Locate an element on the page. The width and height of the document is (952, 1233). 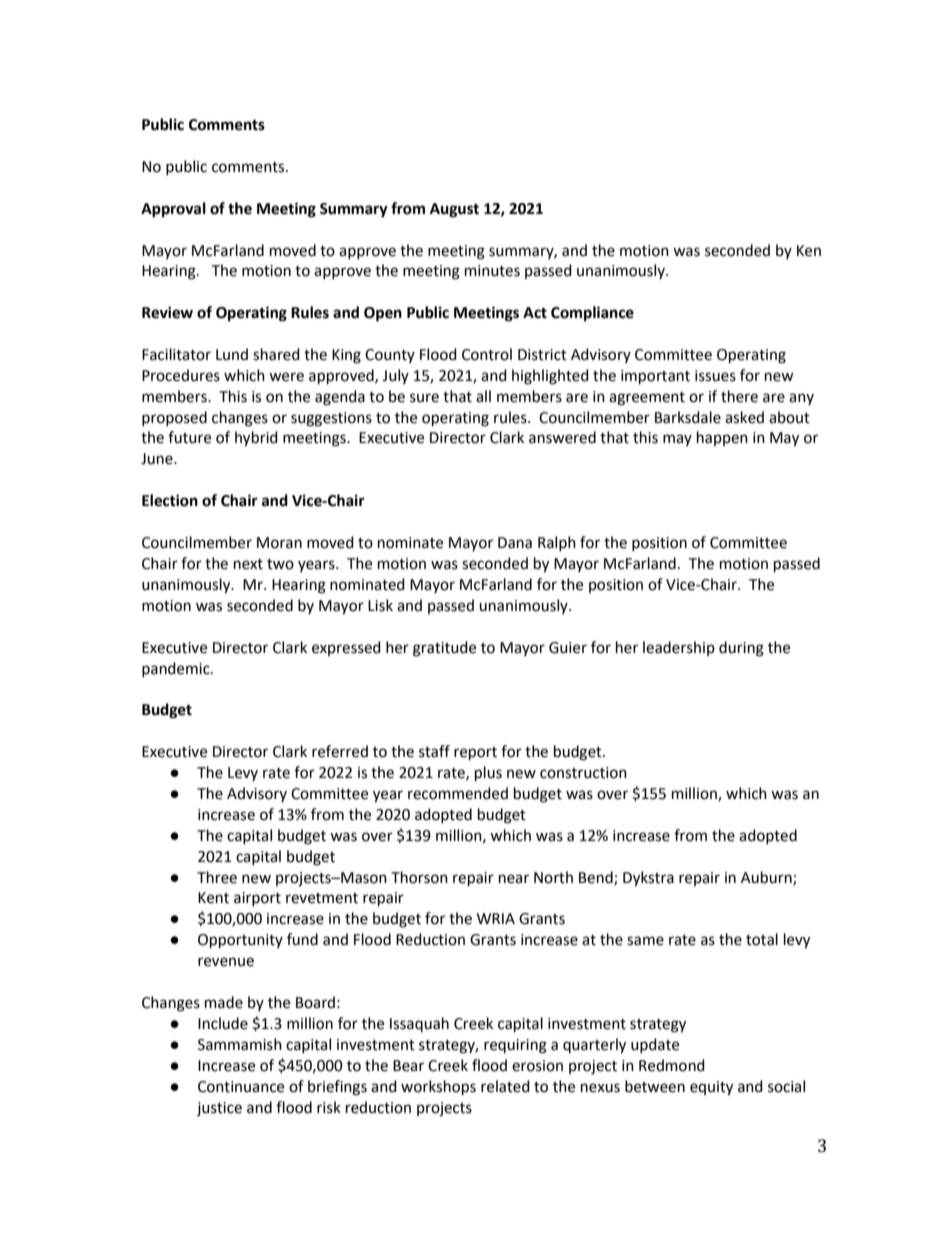
related is located at coordinates (505, 1086).
